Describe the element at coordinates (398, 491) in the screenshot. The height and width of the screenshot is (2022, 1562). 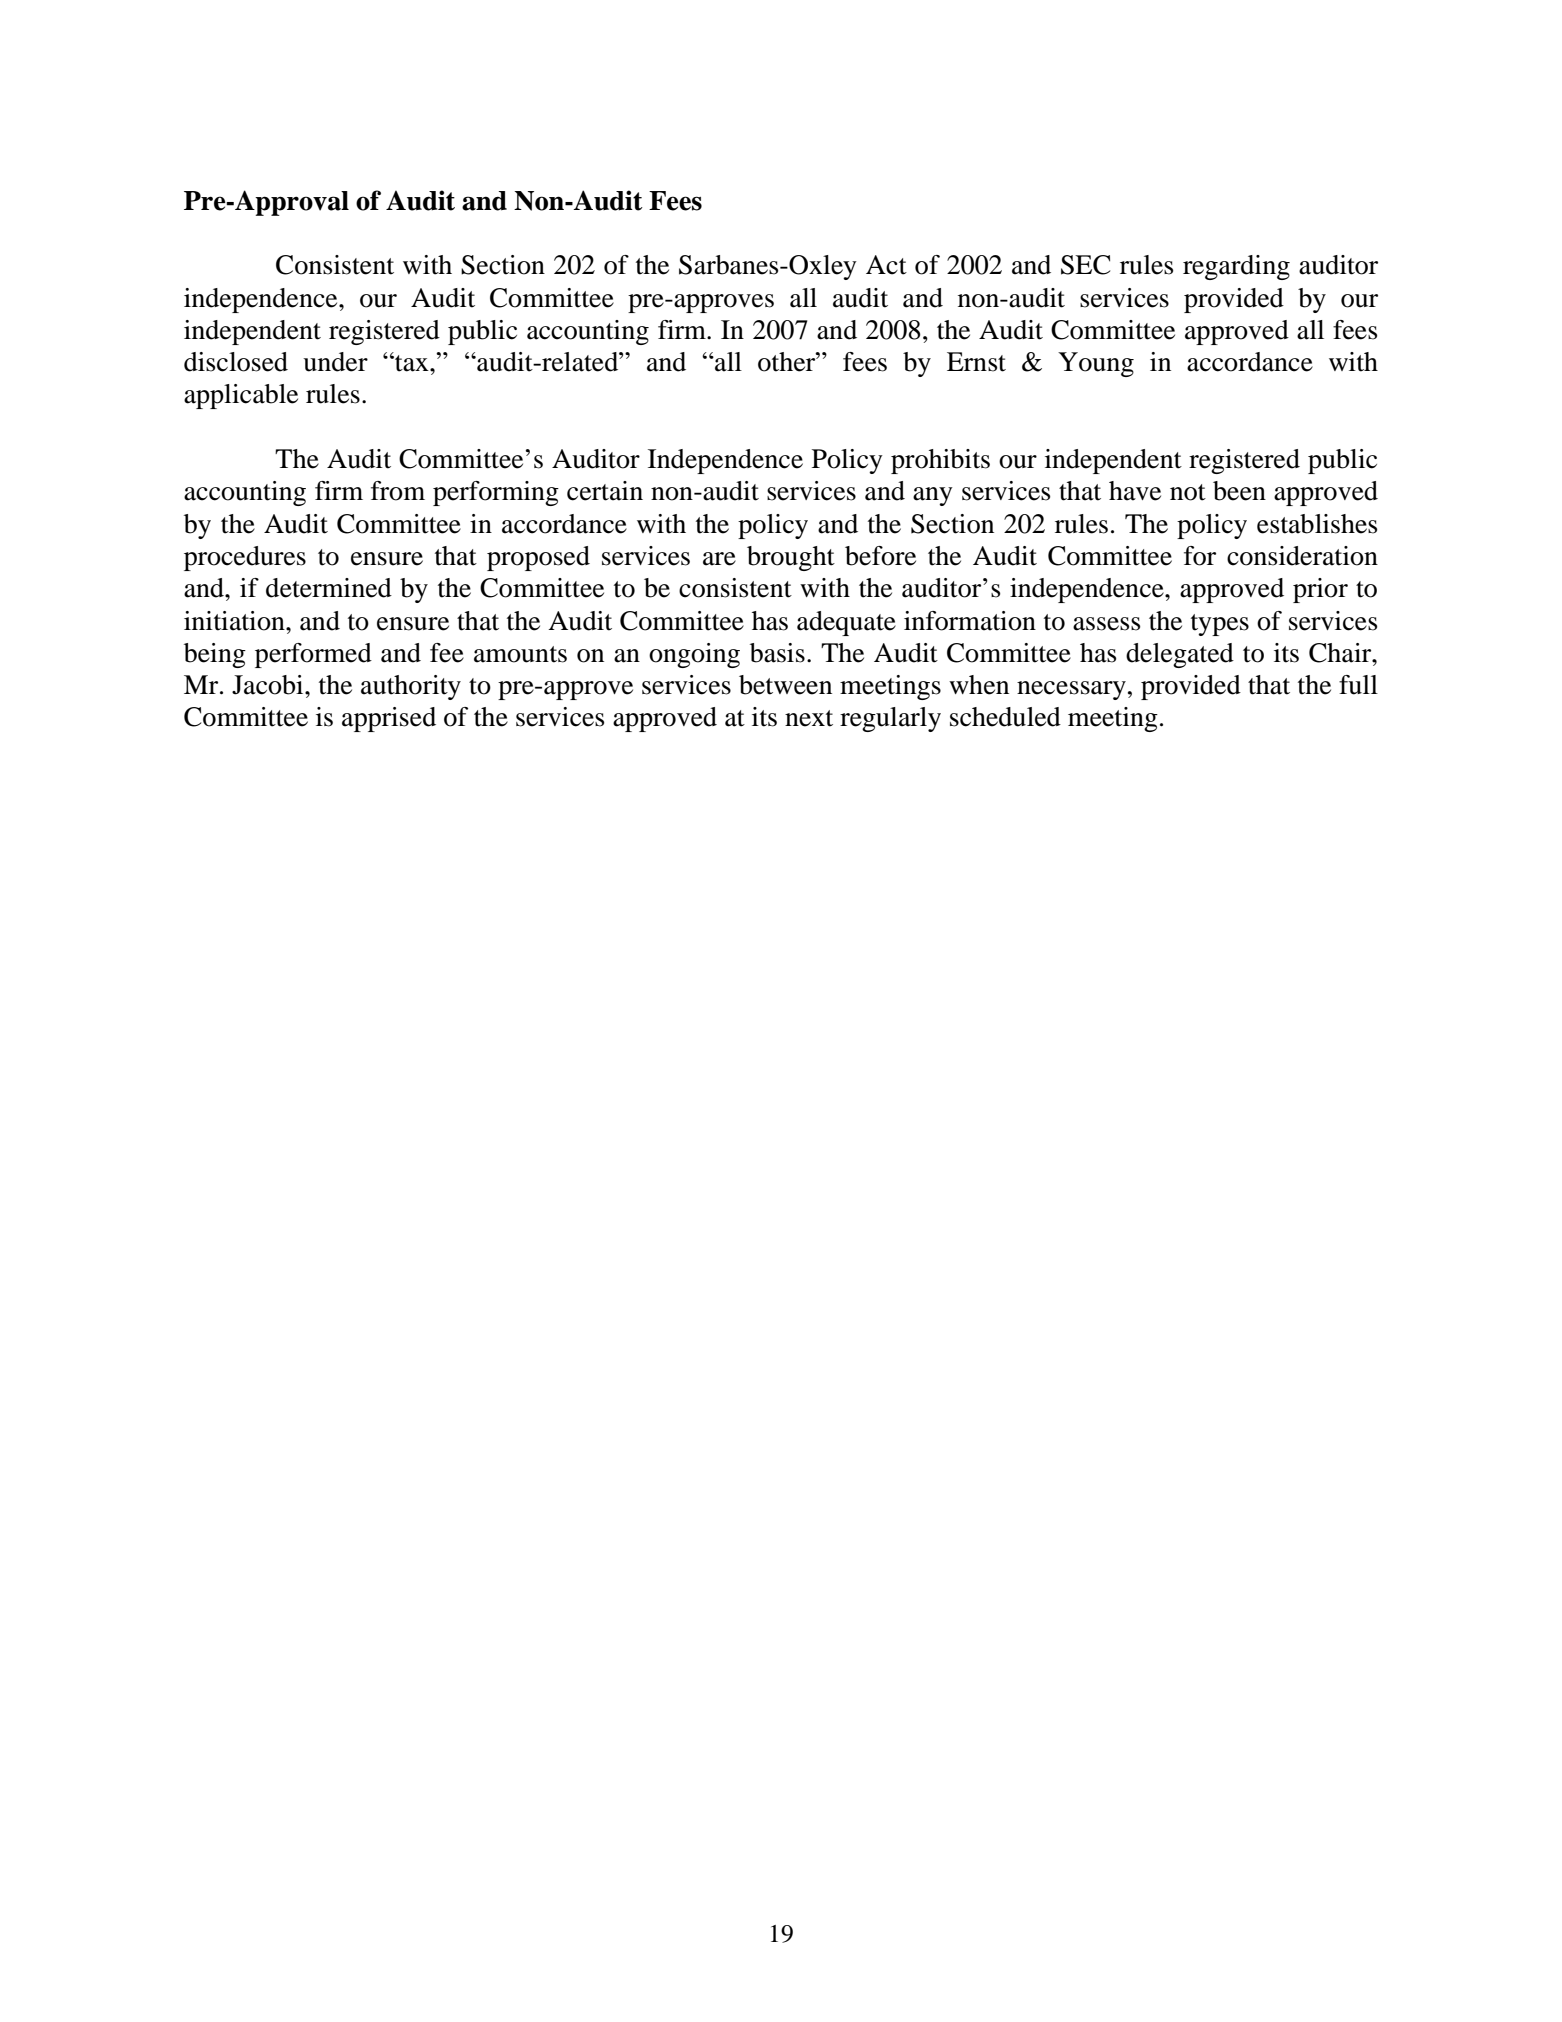
I see `from` at that location.
